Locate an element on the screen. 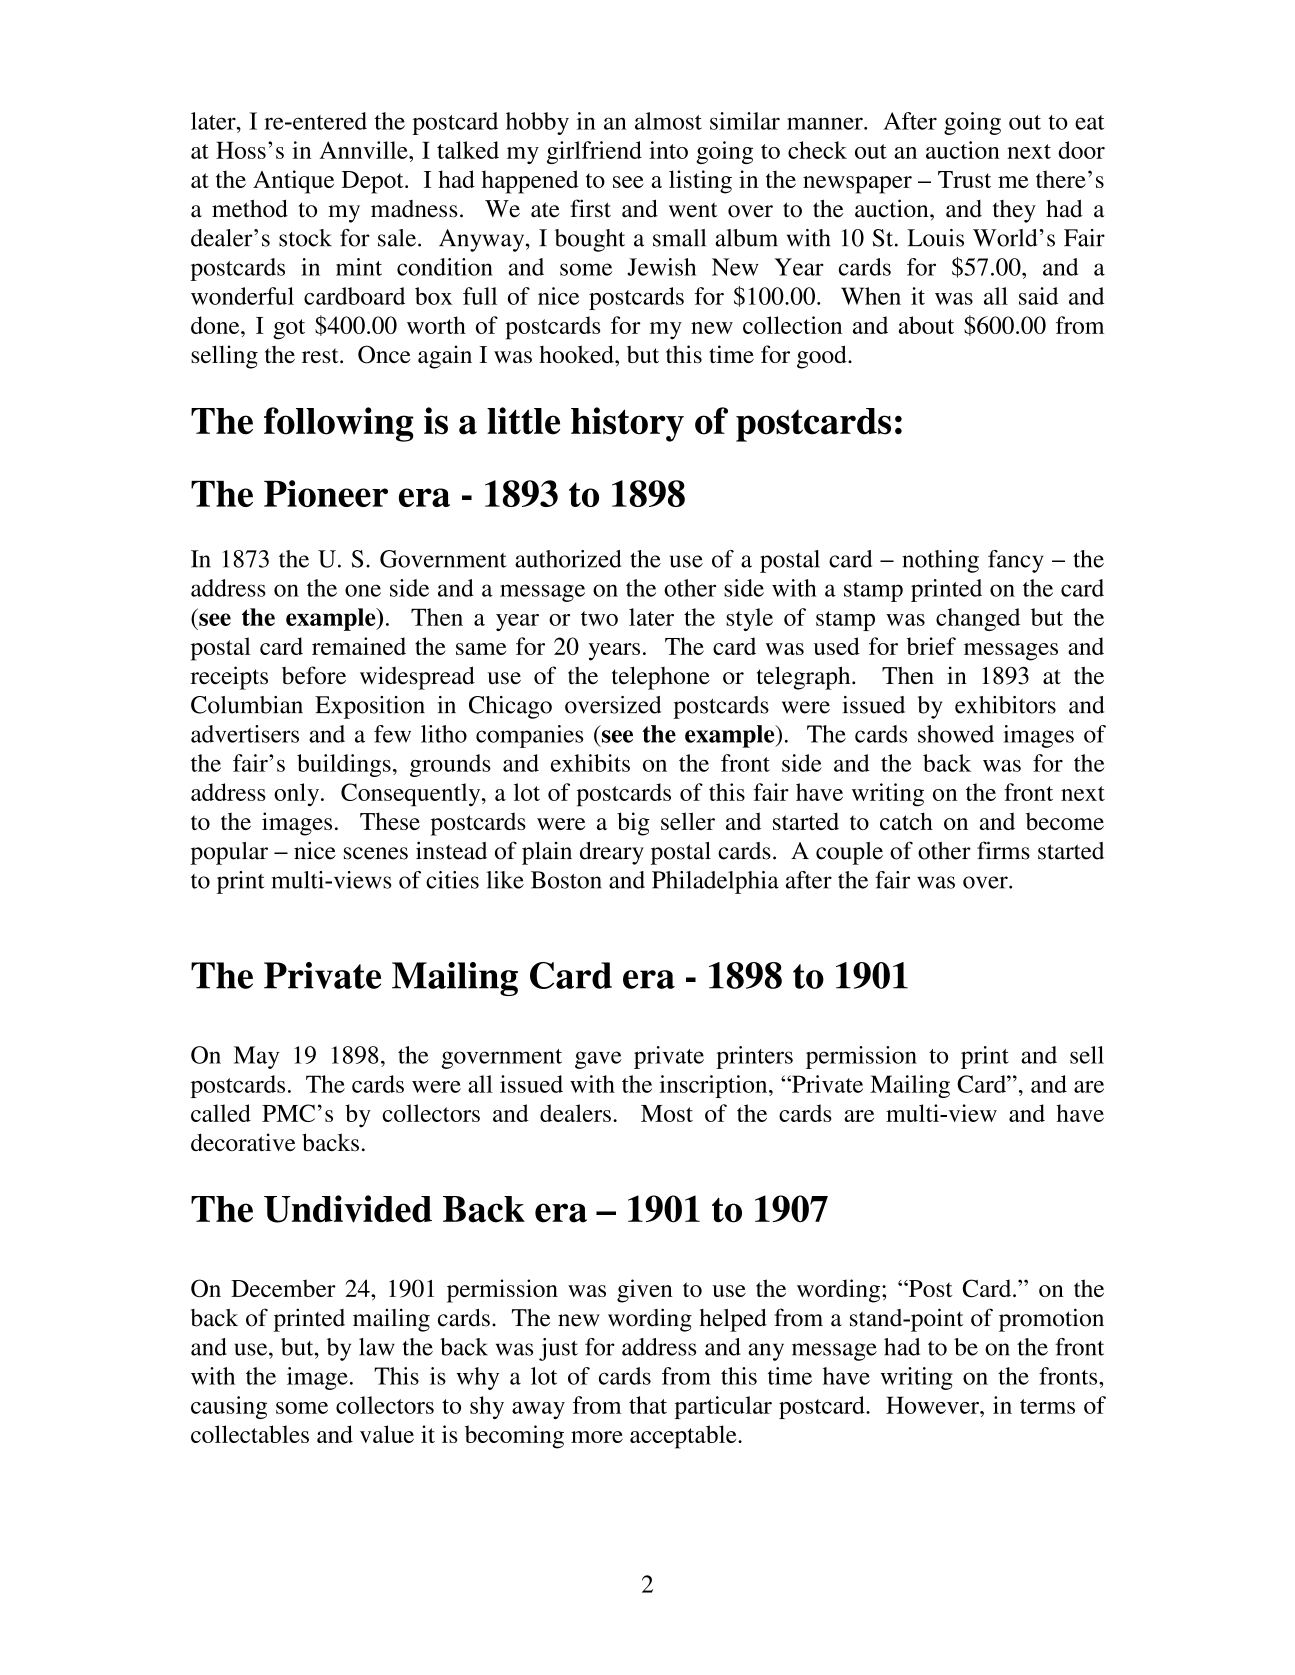 This screenshot has height=1675, width=1295. that is located at coordinates (648, 1405).
